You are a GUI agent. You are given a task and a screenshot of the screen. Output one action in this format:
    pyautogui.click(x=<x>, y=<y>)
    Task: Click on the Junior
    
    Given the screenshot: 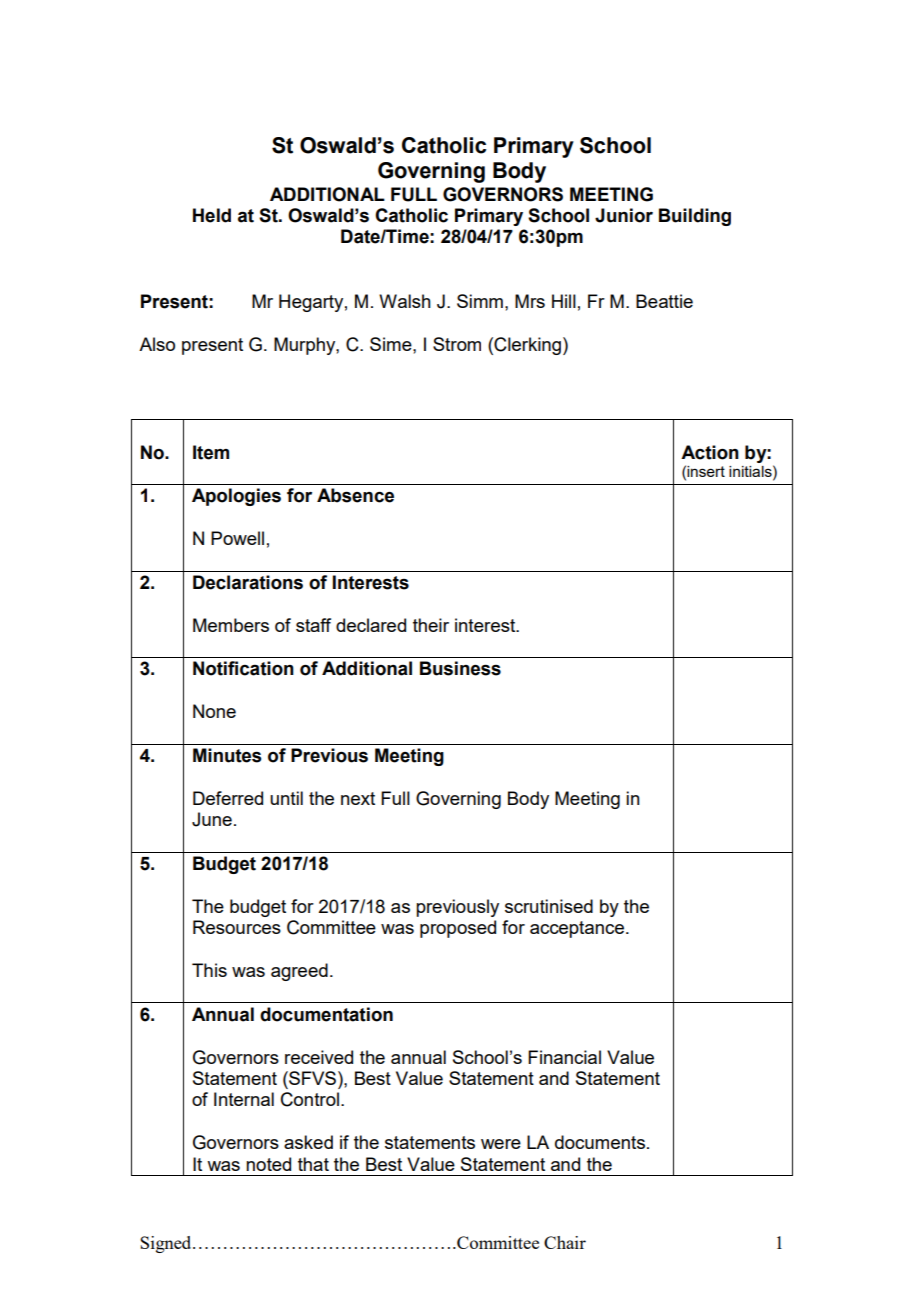 What is the action you would take?
    pyautogui.click(x=624, y=215)
